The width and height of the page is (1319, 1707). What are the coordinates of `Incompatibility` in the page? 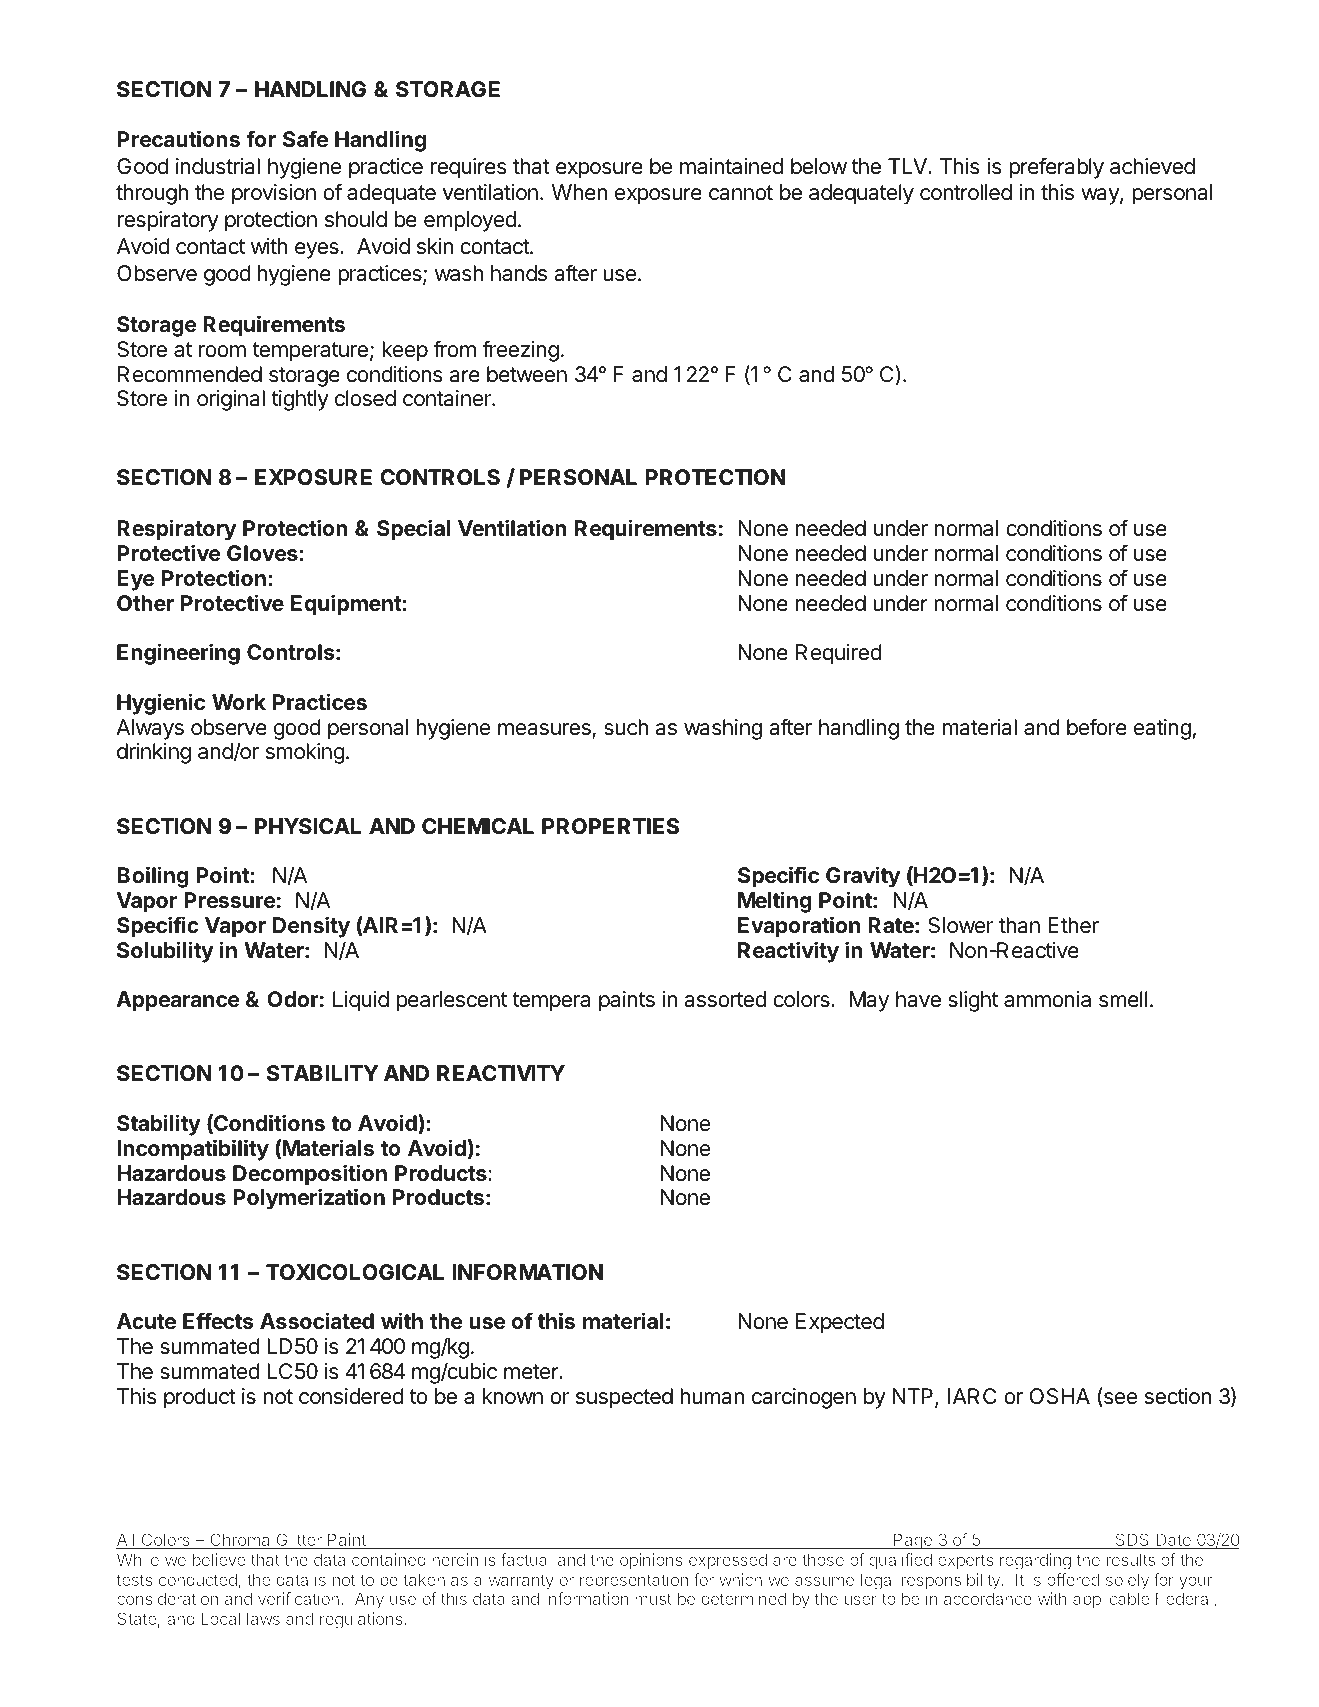 It's located at (193, 1150).
